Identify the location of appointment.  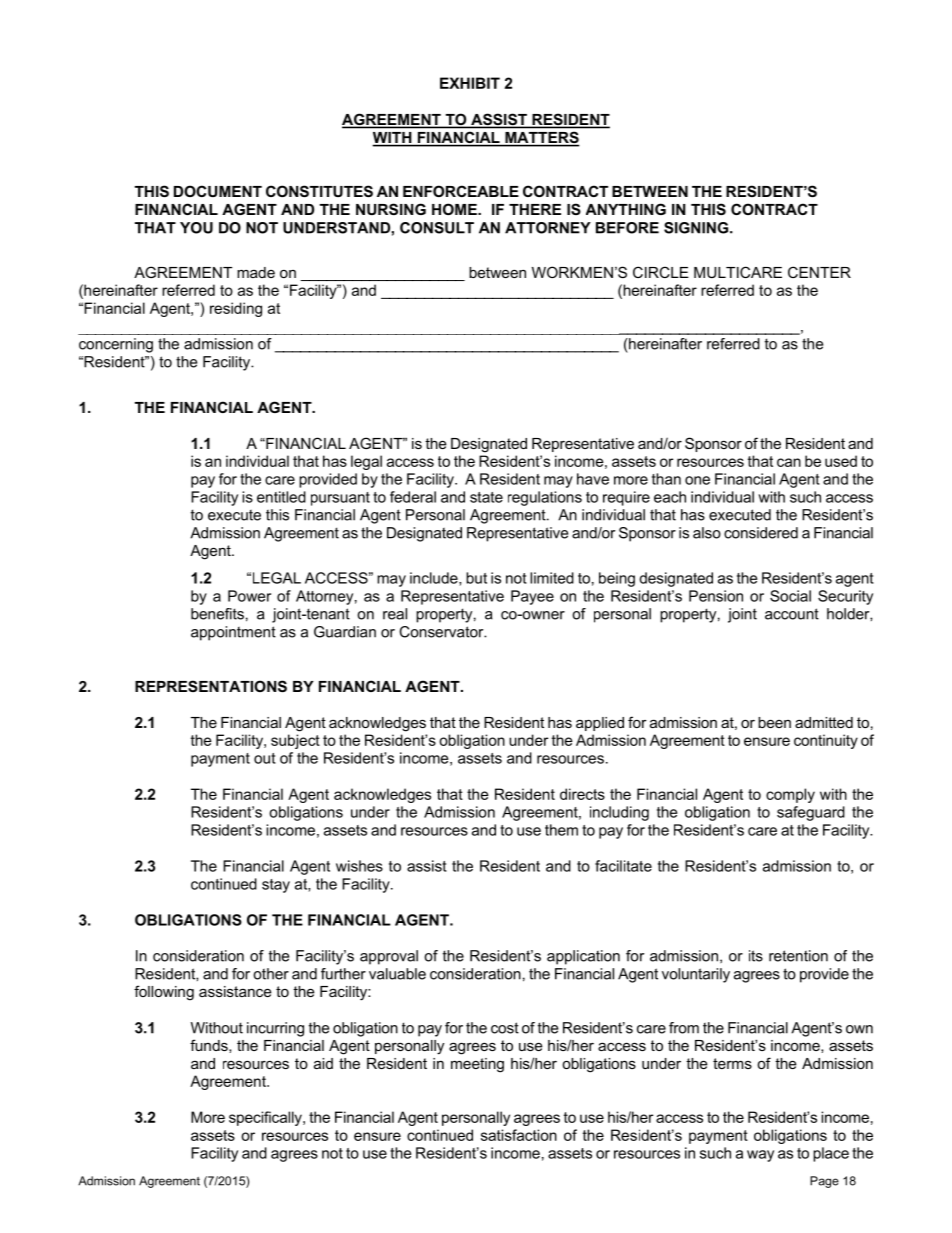
(233, 633).
